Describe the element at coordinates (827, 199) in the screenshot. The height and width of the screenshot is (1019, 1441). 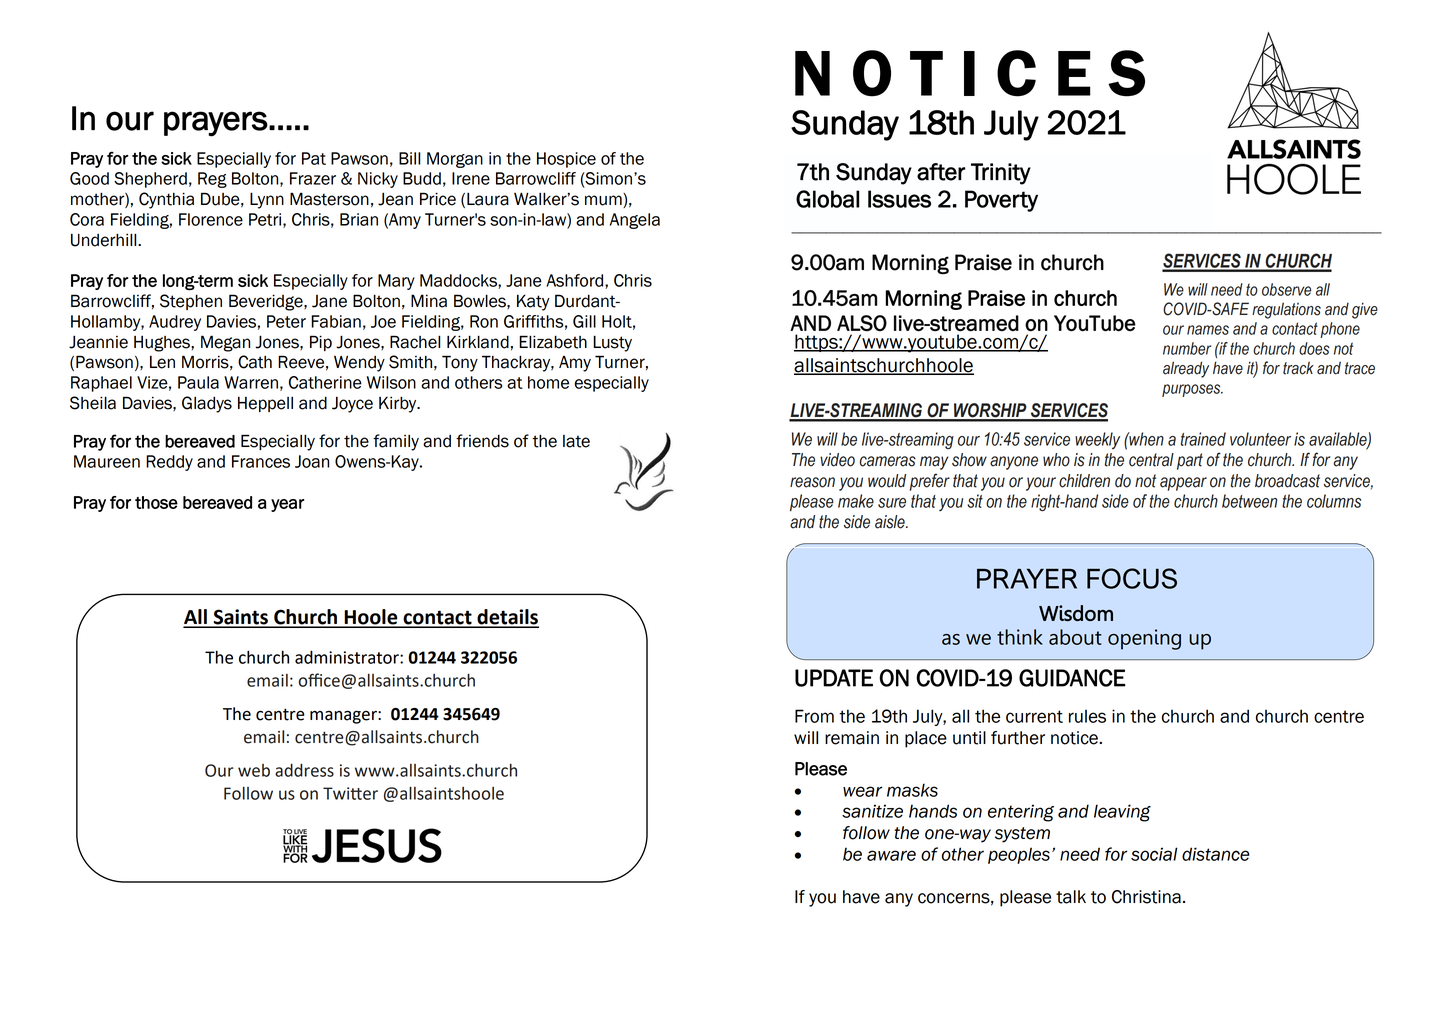
I see `Global` at that location.
